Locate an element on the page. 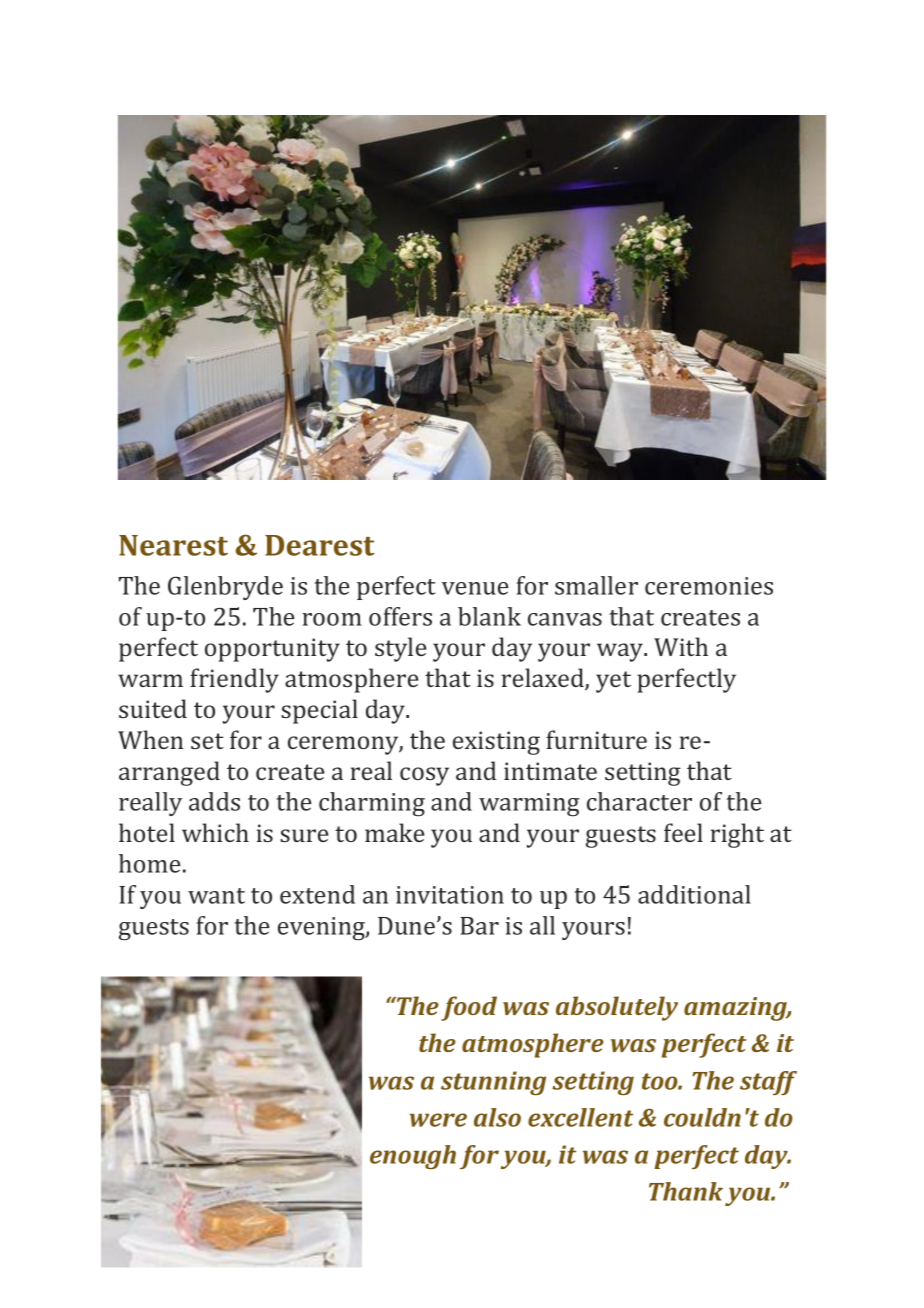 The width and height of the image is (924, 1308). Thank is located at coordinates (686, 1191).
